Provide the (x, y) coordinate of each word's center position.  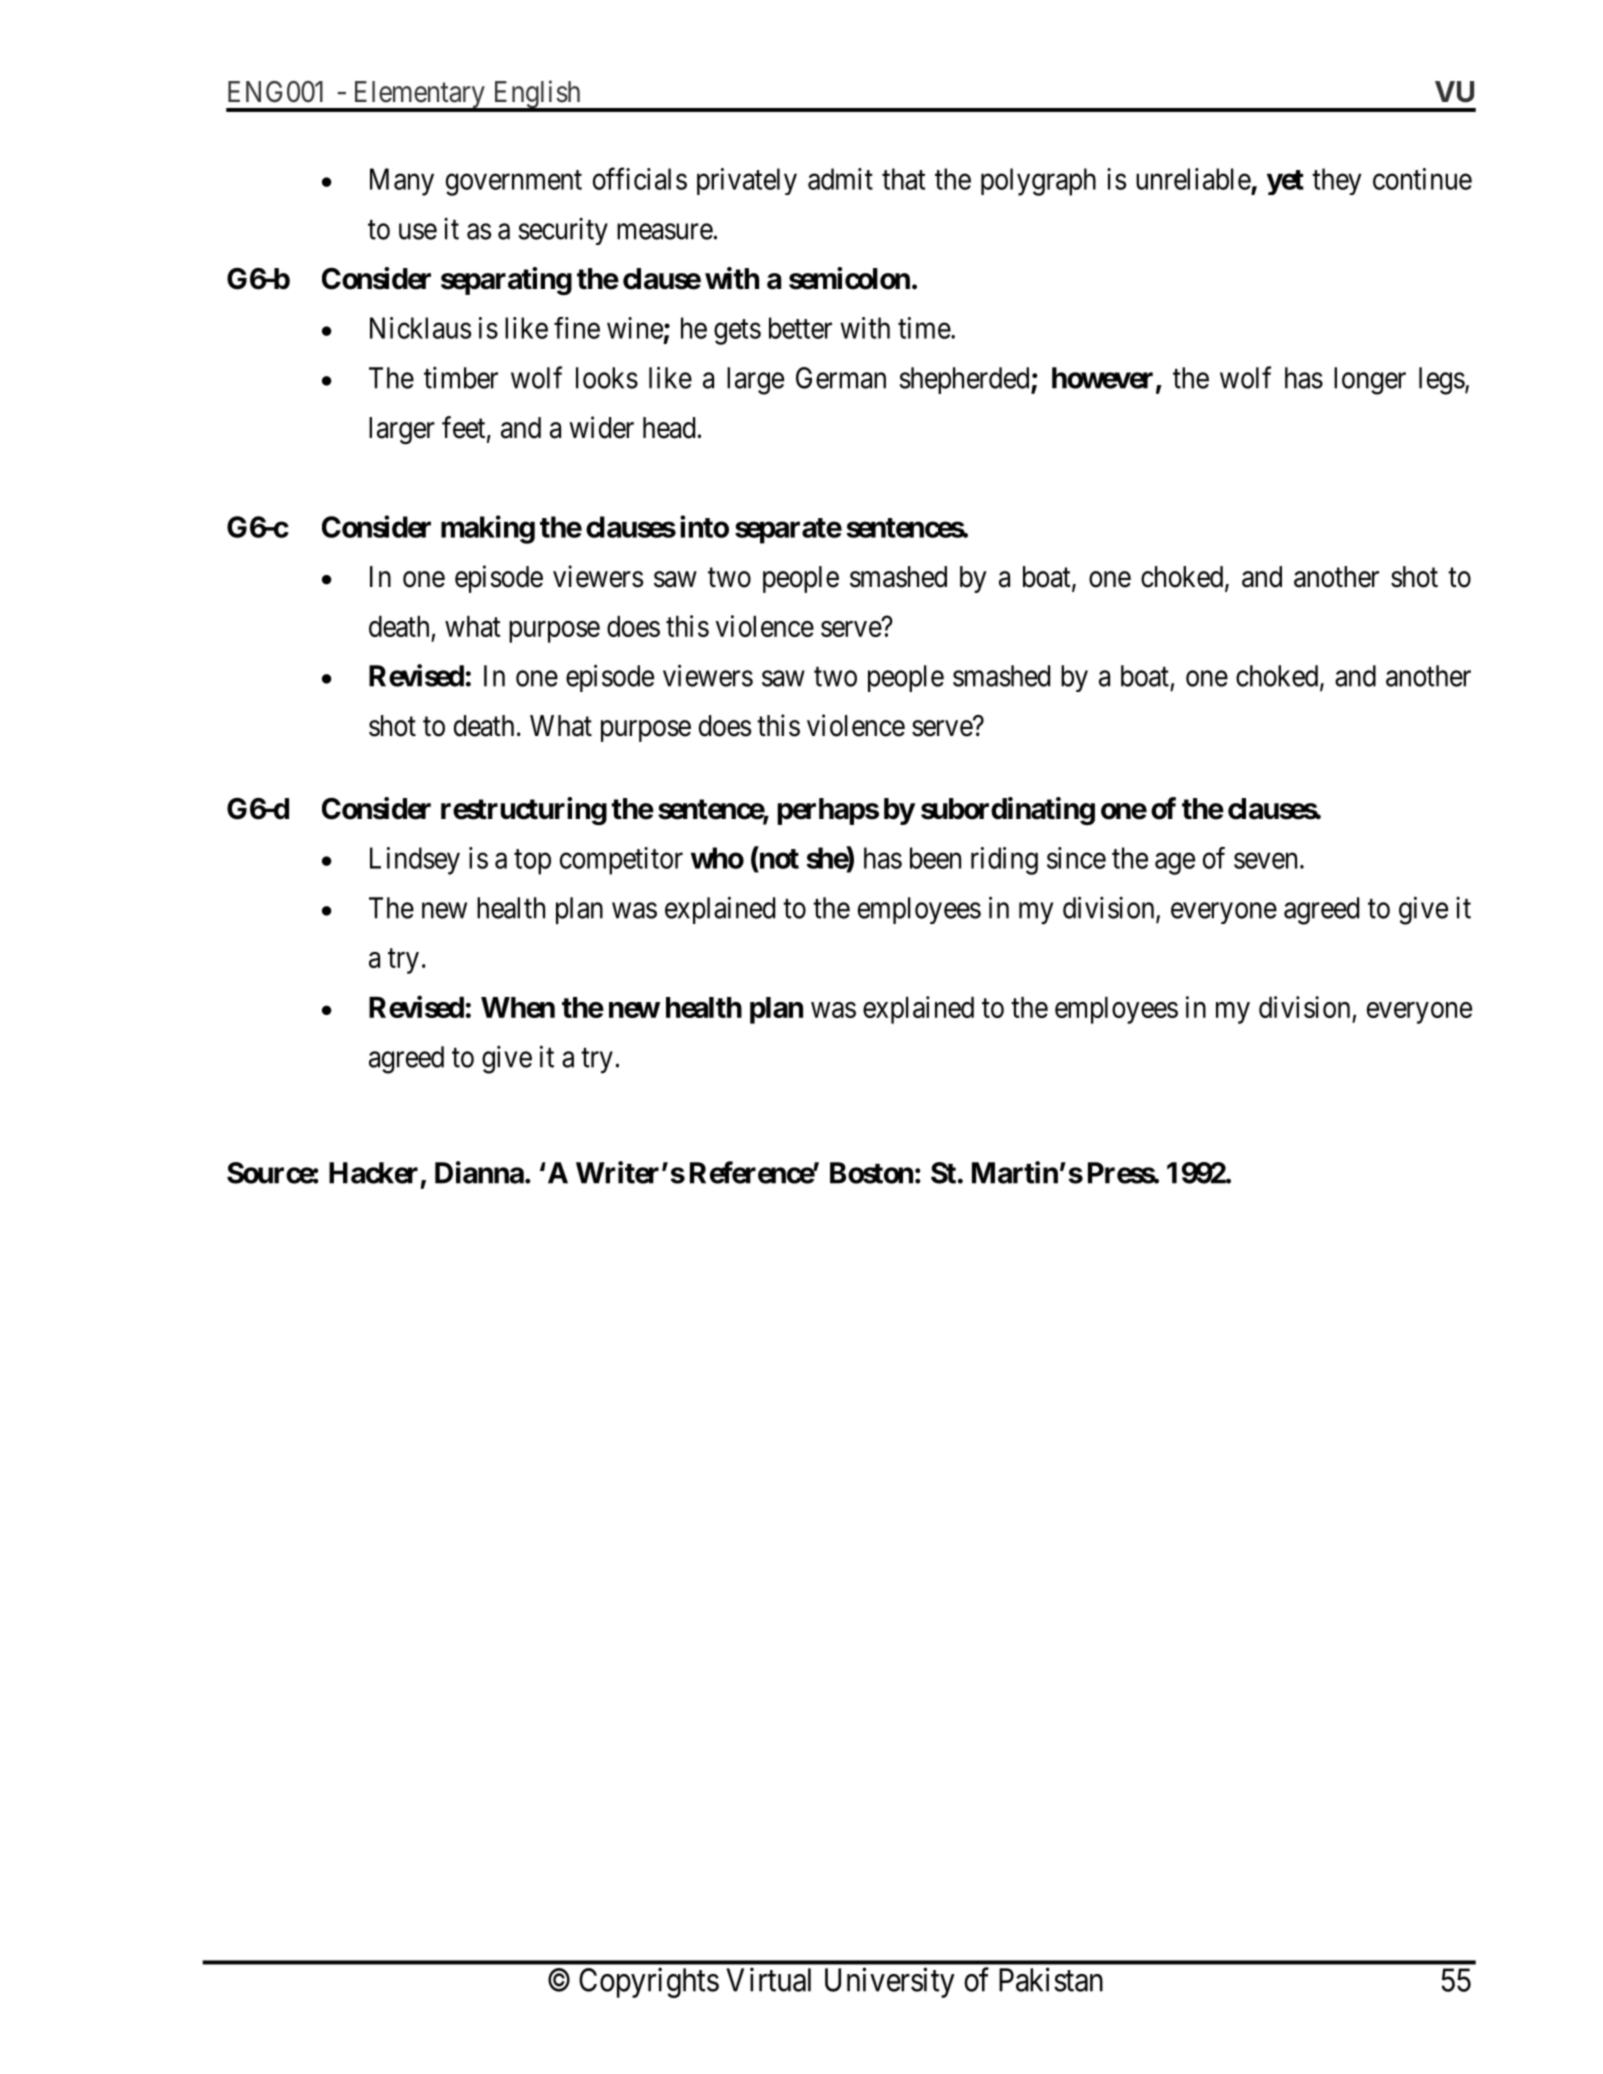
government (514, 183)
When (518, 1007)
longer (1370, 381)
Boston (871, 1173)
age (1175, 864)
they (1337, 181)
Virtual (768, 1979)
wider (601, 427)
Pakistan (1051, 1979)
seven (1265, 861)
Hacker (373, 1173)
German (841, 378)
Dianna (479, 1172)
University (890, 1982)
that (903, 179)
